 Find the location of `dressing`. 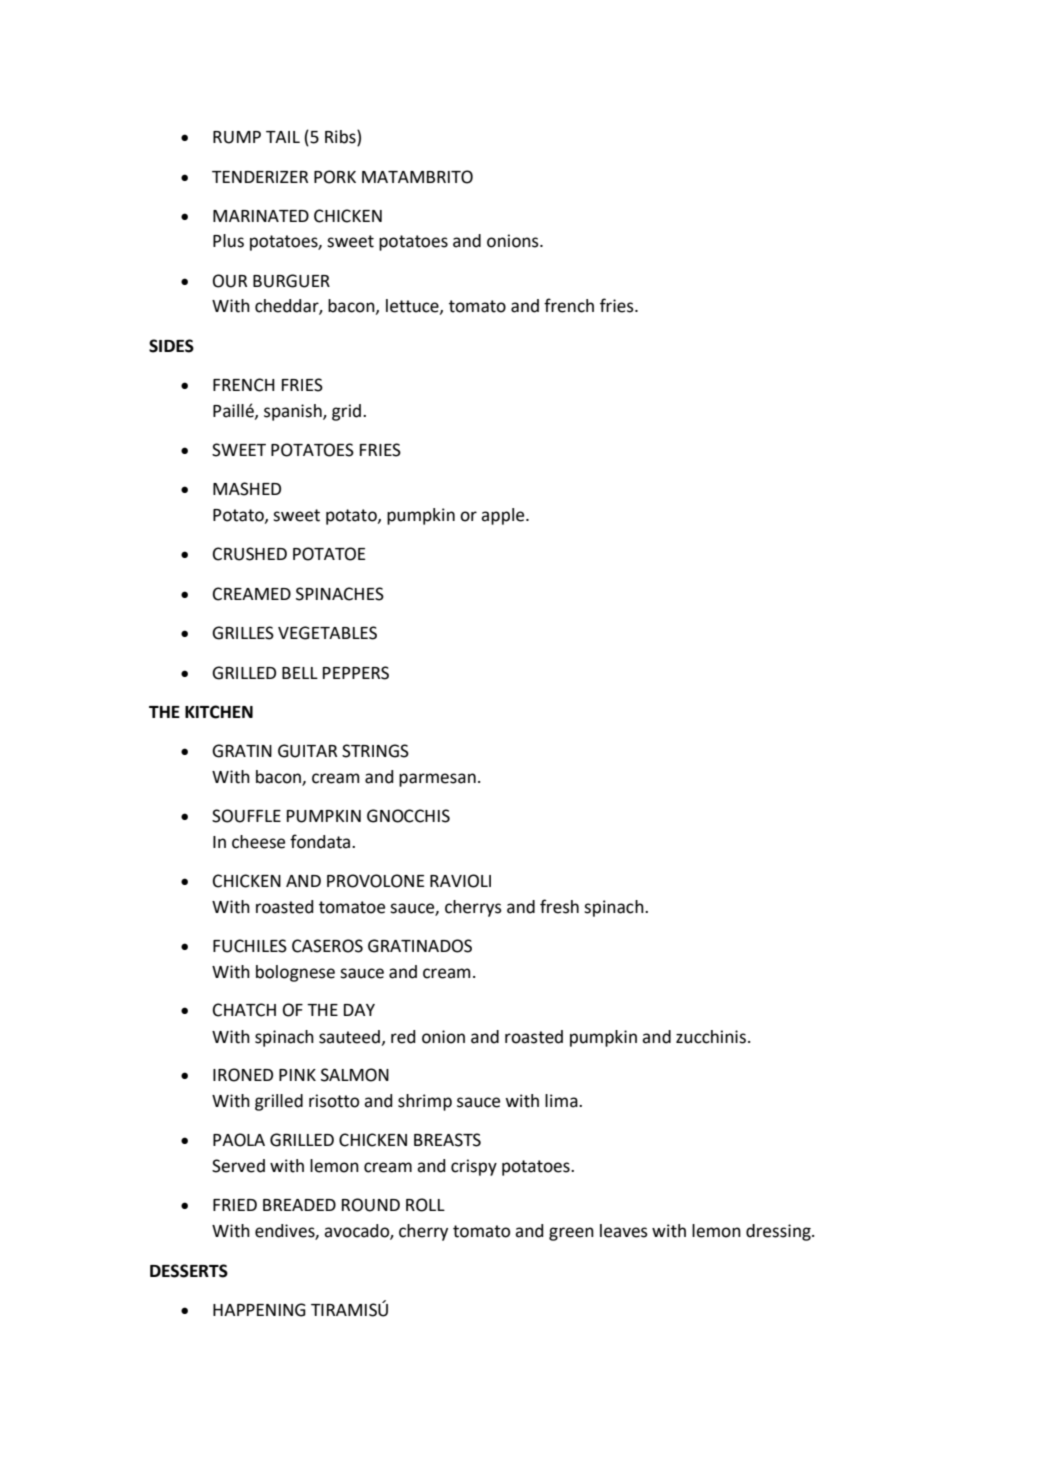

dressing is located at coordinates (779, 1232).
